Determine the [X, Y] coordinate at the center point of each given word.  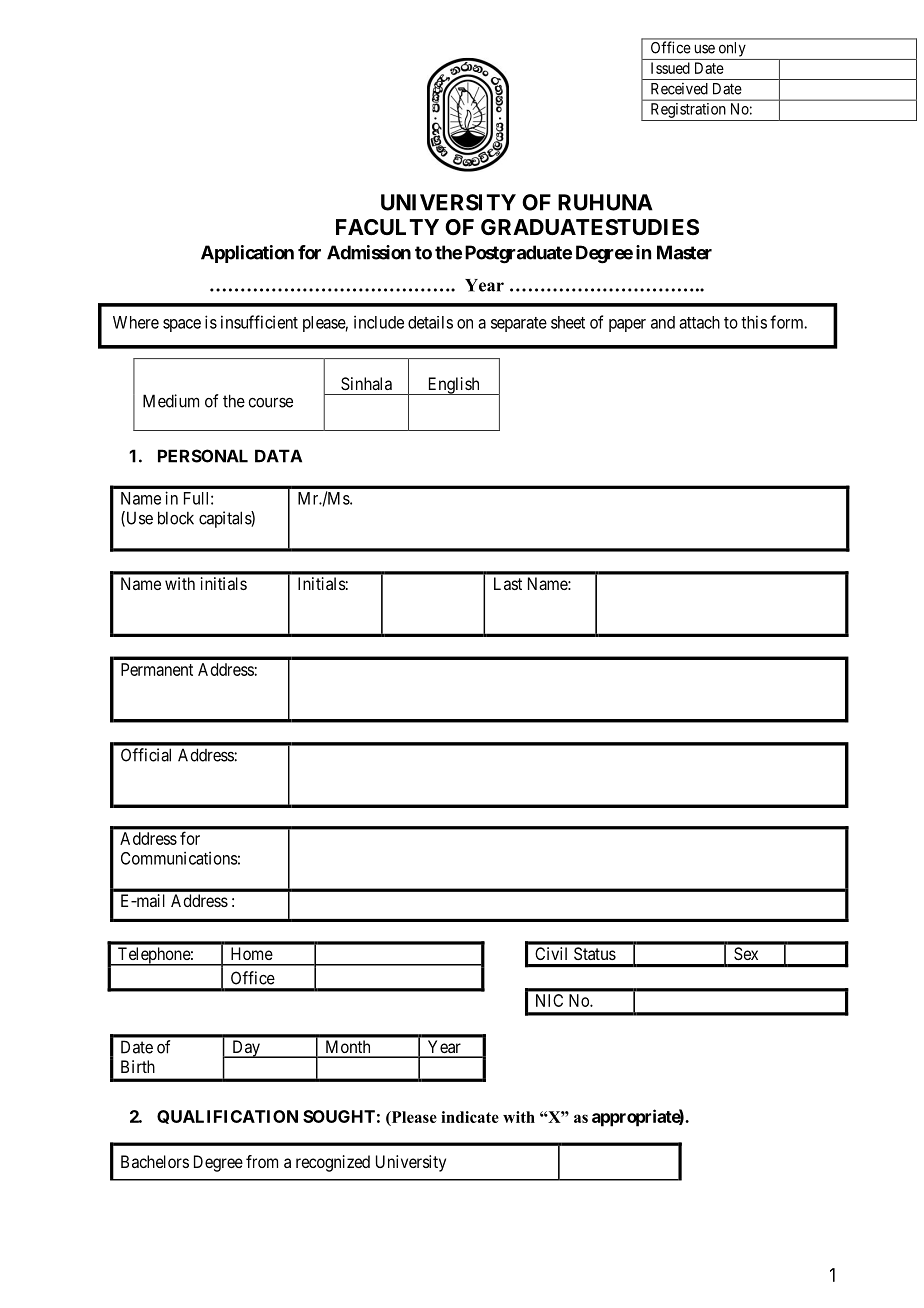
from [262, 1161]
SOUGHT [339, 1116]
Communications [179, 858]
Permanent [157, 669]
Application [247, 254]
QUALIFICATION [227, 1117]
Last [508, 583]
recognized [333, 1163]
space [182, 325]
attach [699, 322]
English [453, 386]
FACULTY [387, 227]
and [663, 322]
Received [679, 89]
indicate [470, 1117]
